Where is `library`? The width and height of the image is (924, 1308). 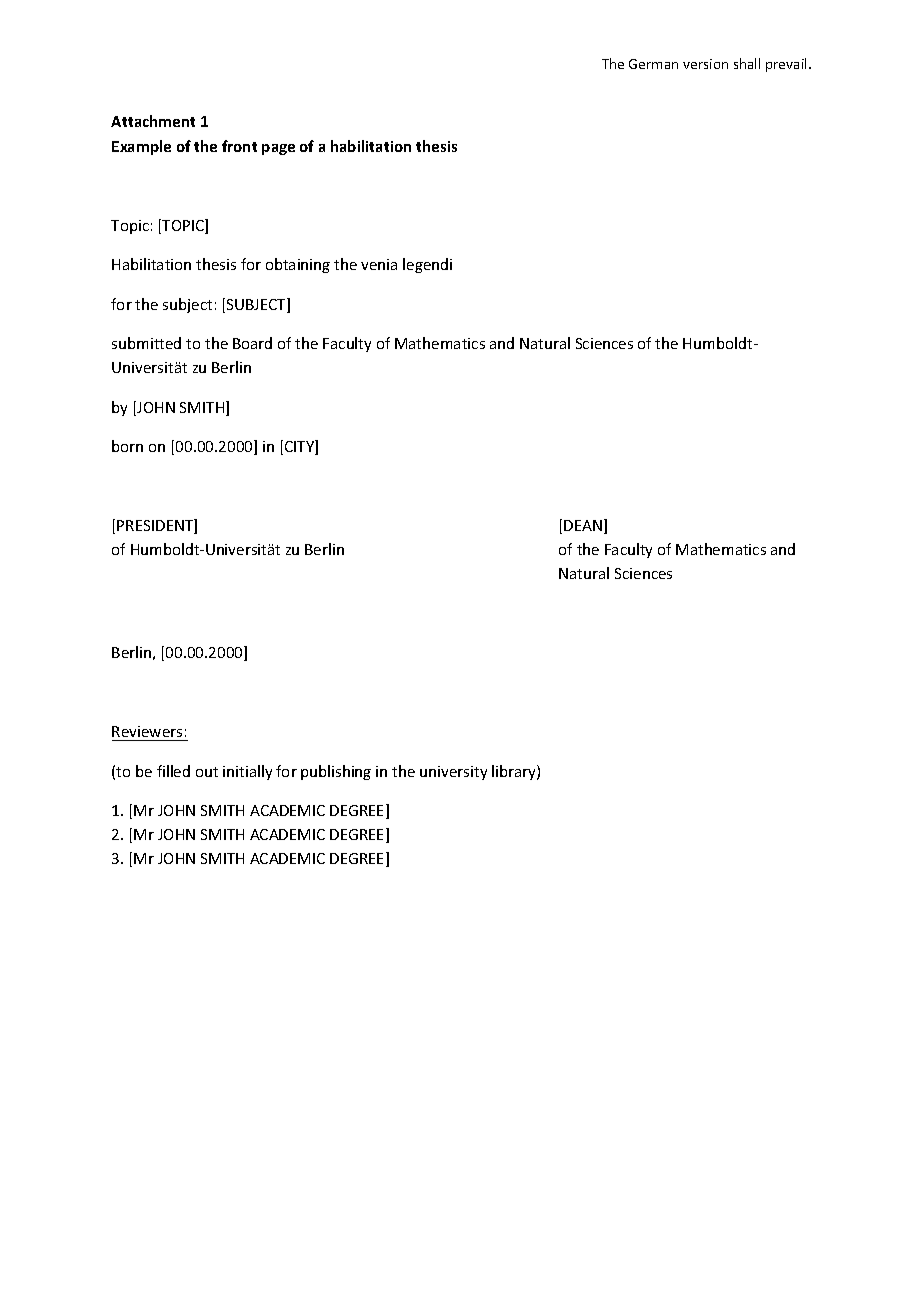 library is located at coordinates (515, 772).
